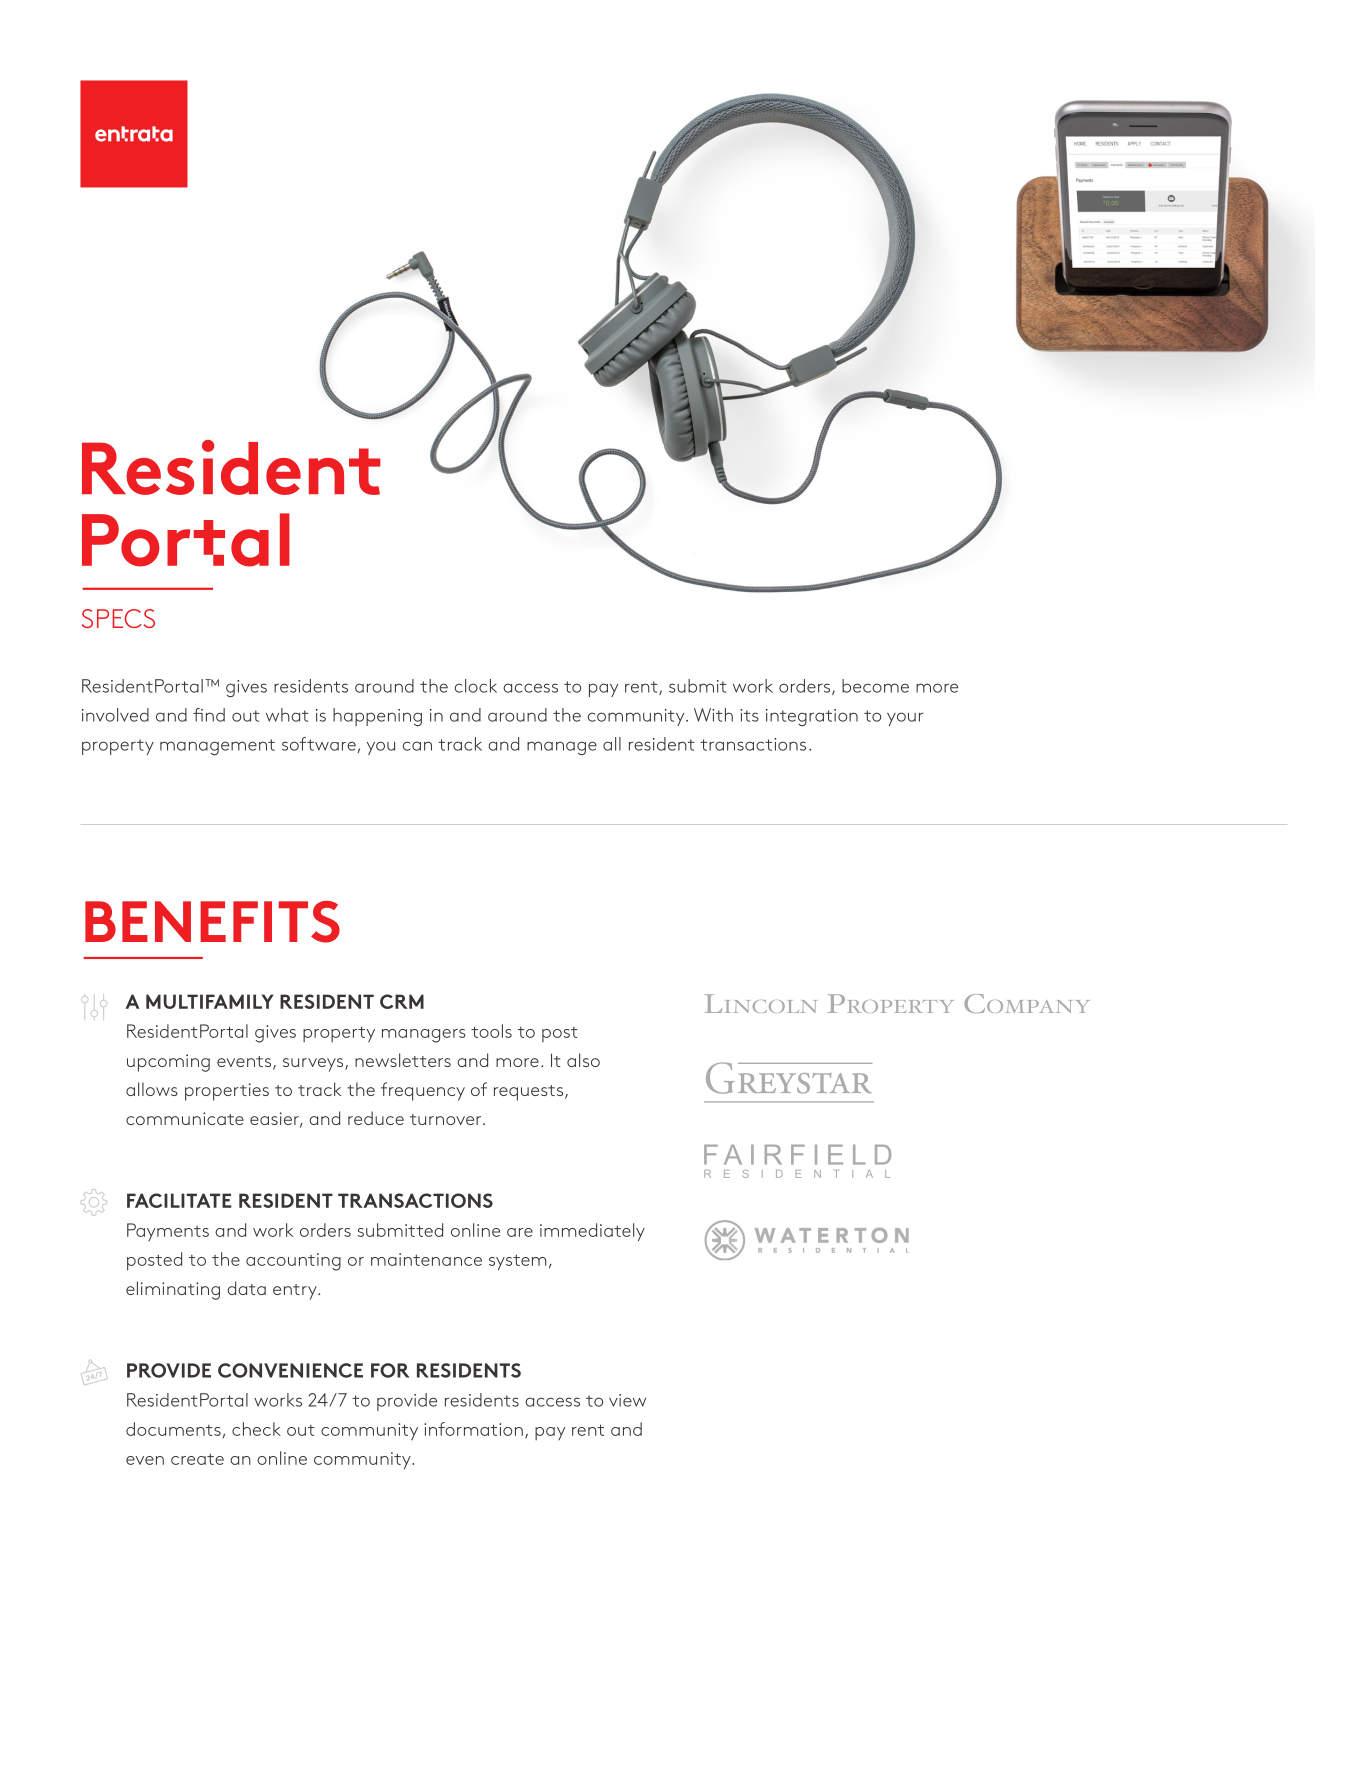  What do you see at coordinates (812, 717) in the page?
I see `integration` at bounding box center [812, 717].
